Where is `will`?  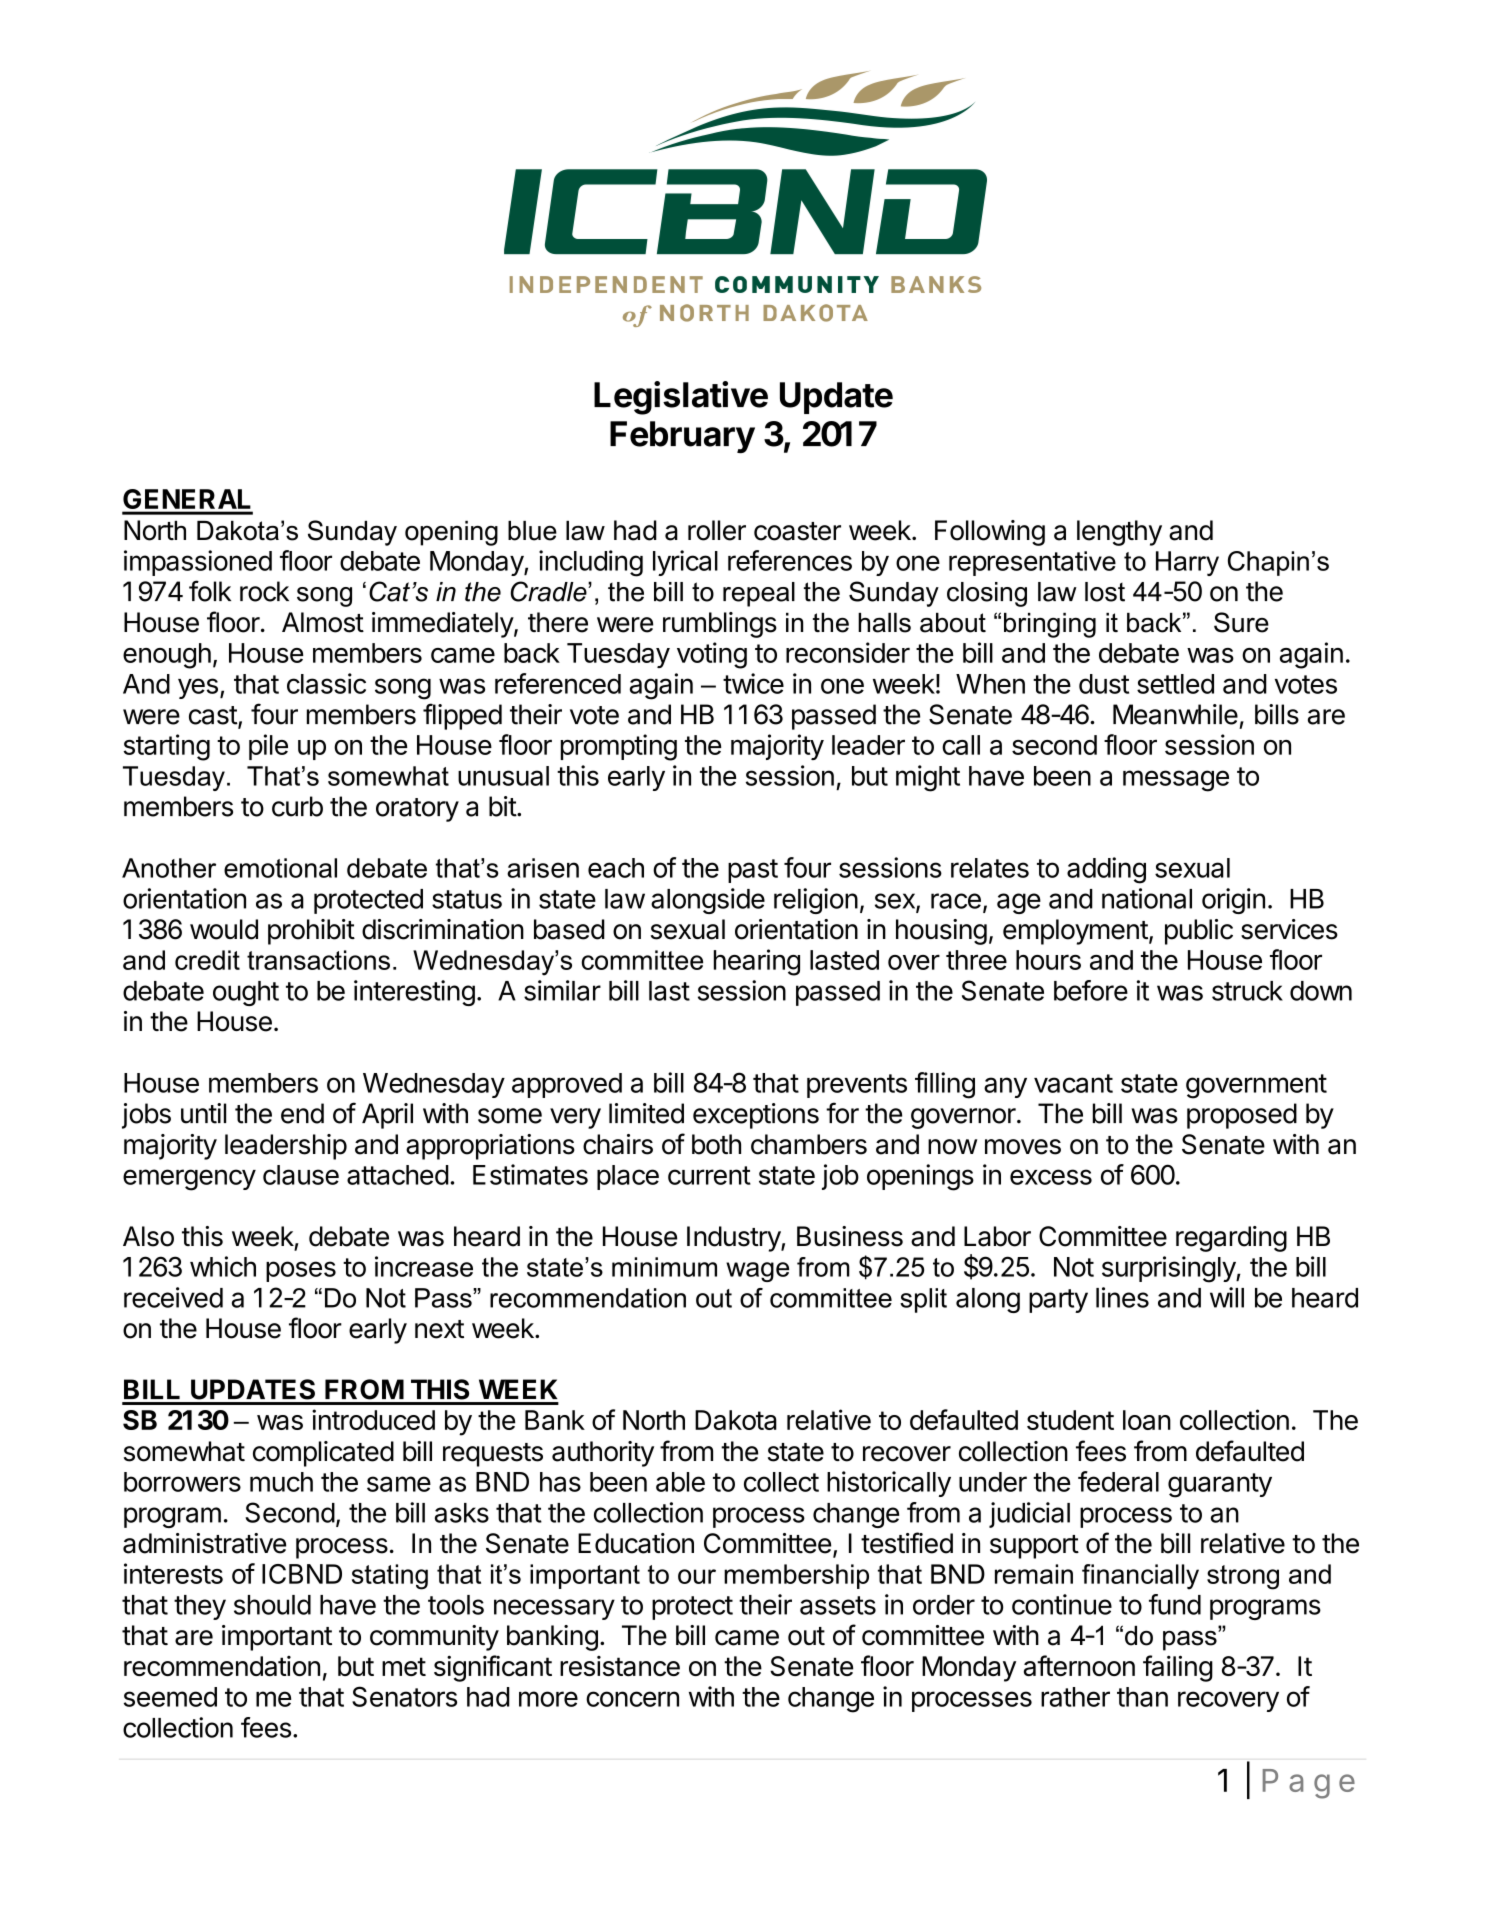 will is located at coordinates (1227, 1297).
